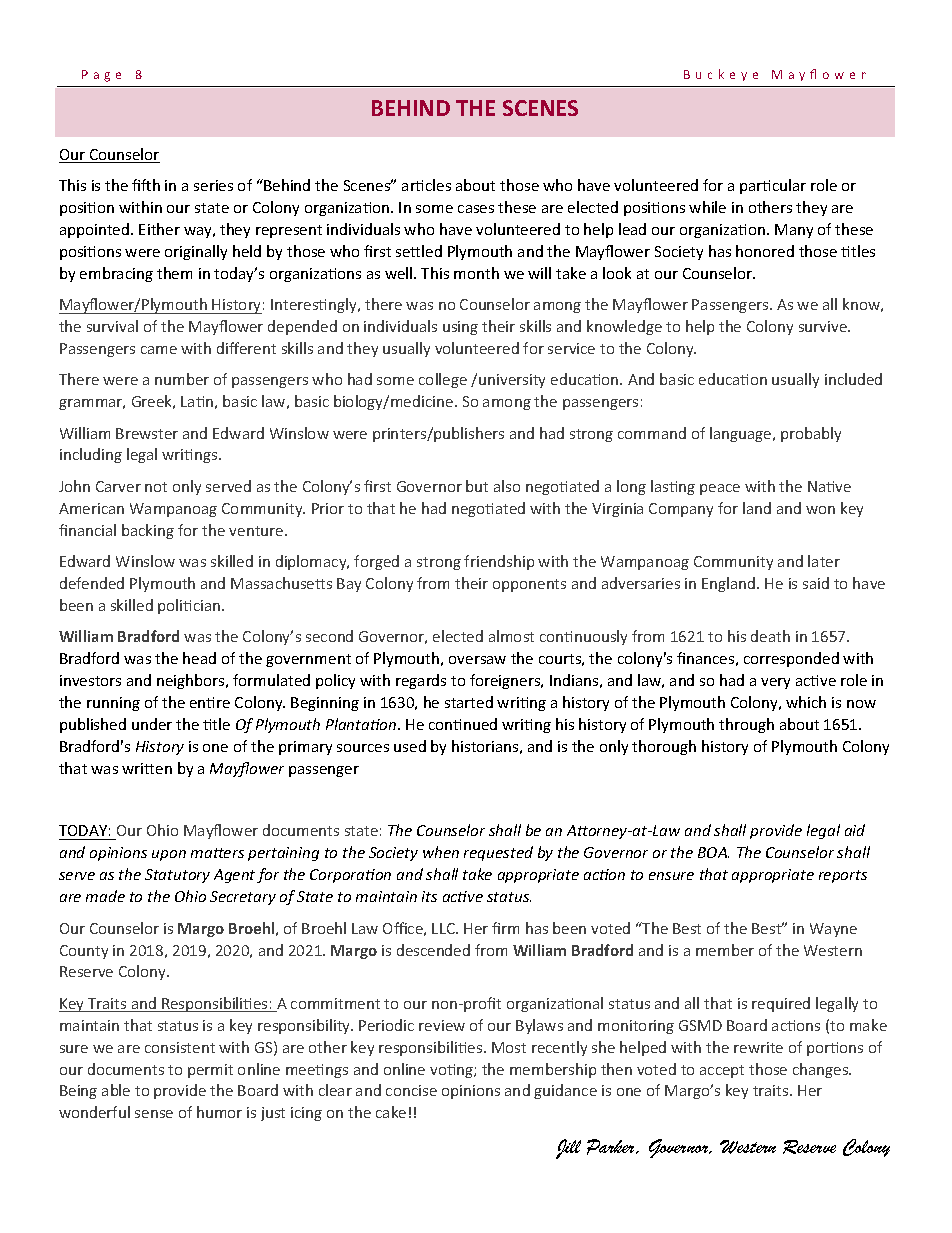 The height and width of the screenshot is (1233, 952). What do you see at coordinates (101, 76) in the screenshot?
I see `Page` at bounding box center [101, 76].
